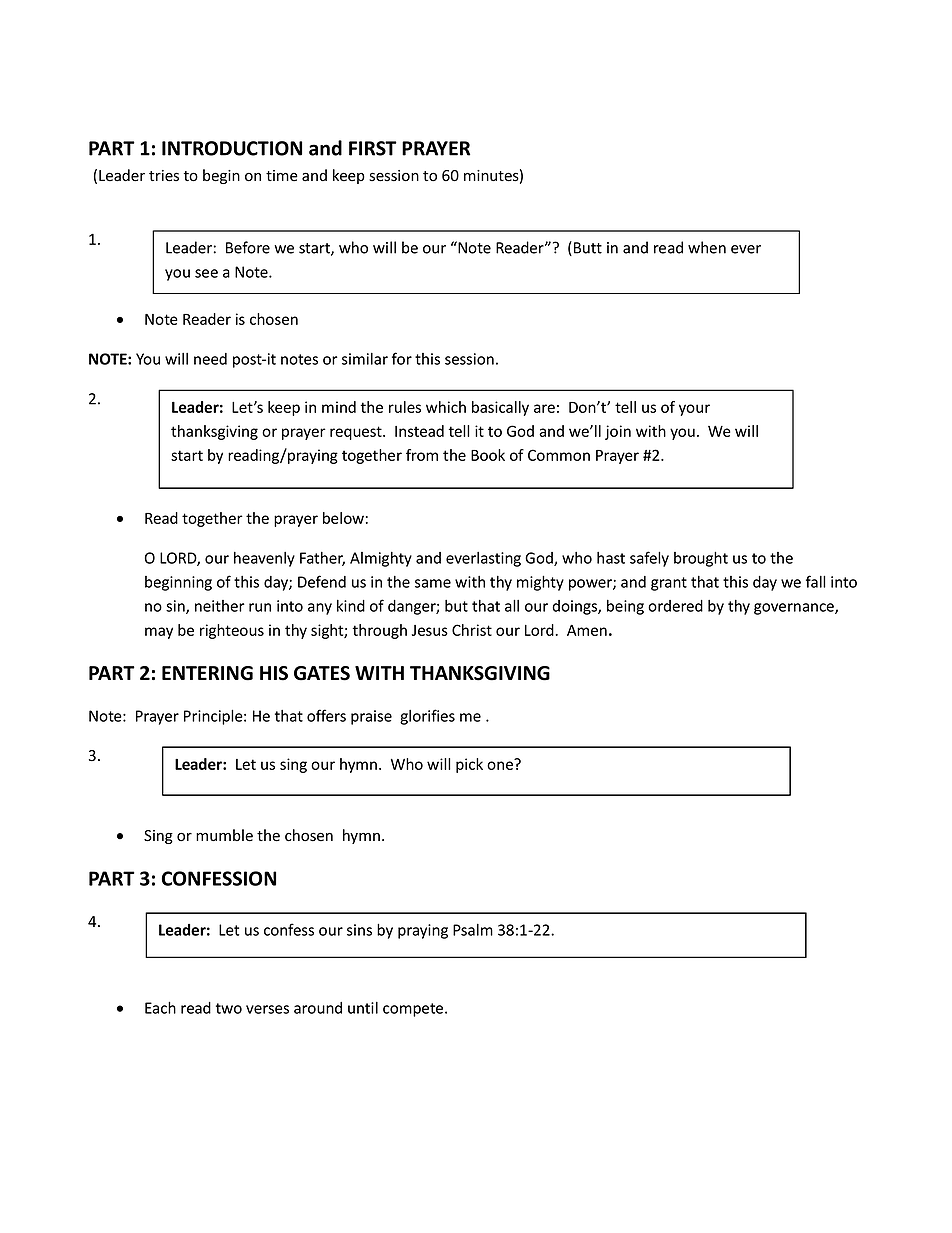 Image resolution: width=952 pixels, height=1233 pixels. Describe the element at coordinates (473, 930) in the screenshot. I see `Psalm` at that location.
